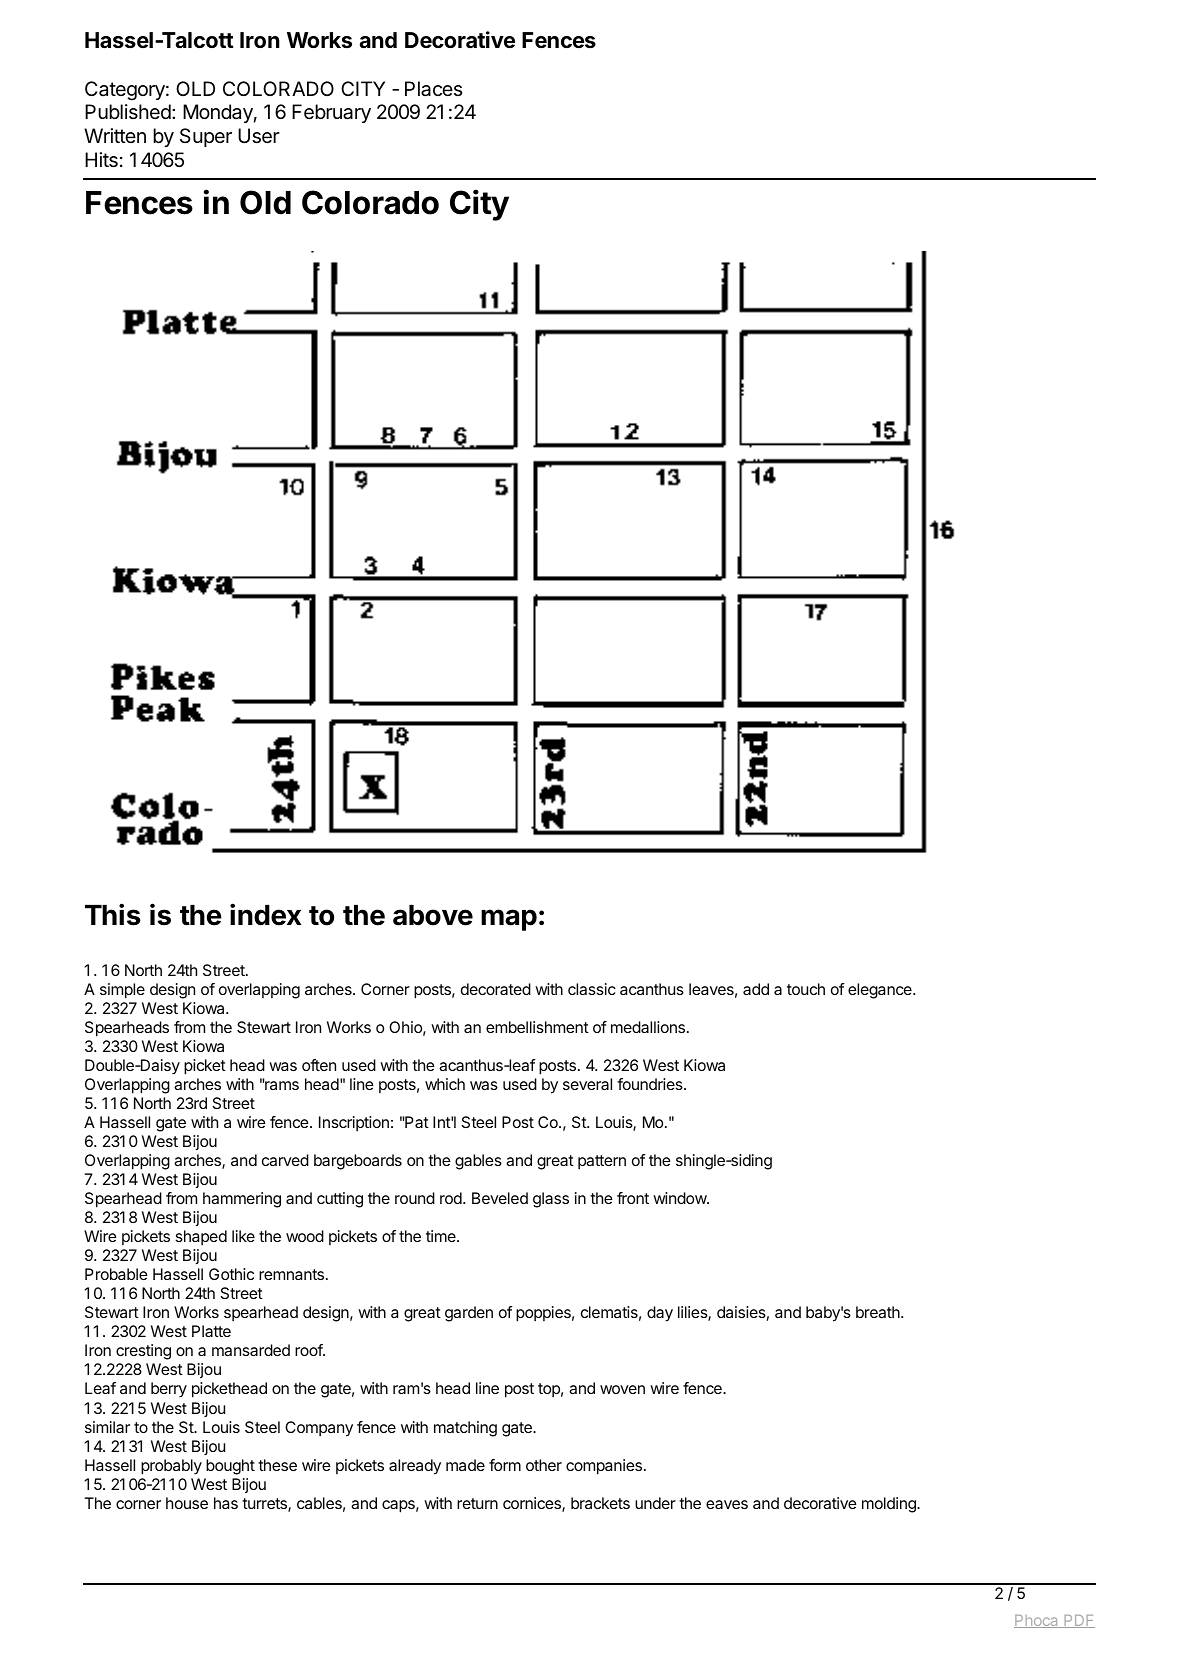 The image size is (1179, 1668). What do you see at coordinates (533, 1504) in the screenshot?
I see `cornices` at bounding box center [533, 1504].
